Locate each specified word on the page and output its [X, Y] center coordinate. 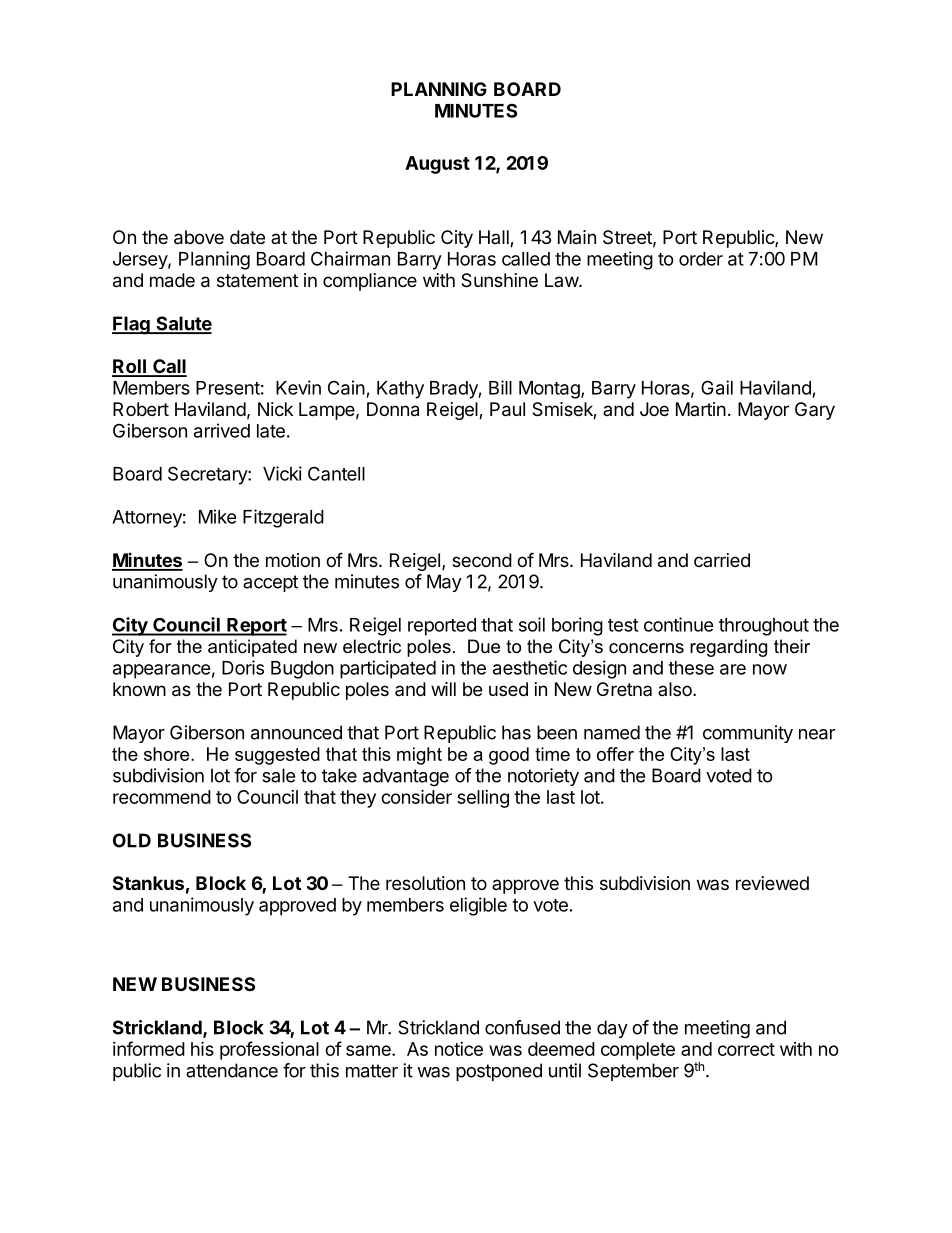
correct [746, 1049]
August [437, 165]
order [701, 259]
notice [459, 1049]
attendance [232, 1070]
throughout [764, 627]
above [199, 237]
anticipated [252, 648]
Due [484, 646]
